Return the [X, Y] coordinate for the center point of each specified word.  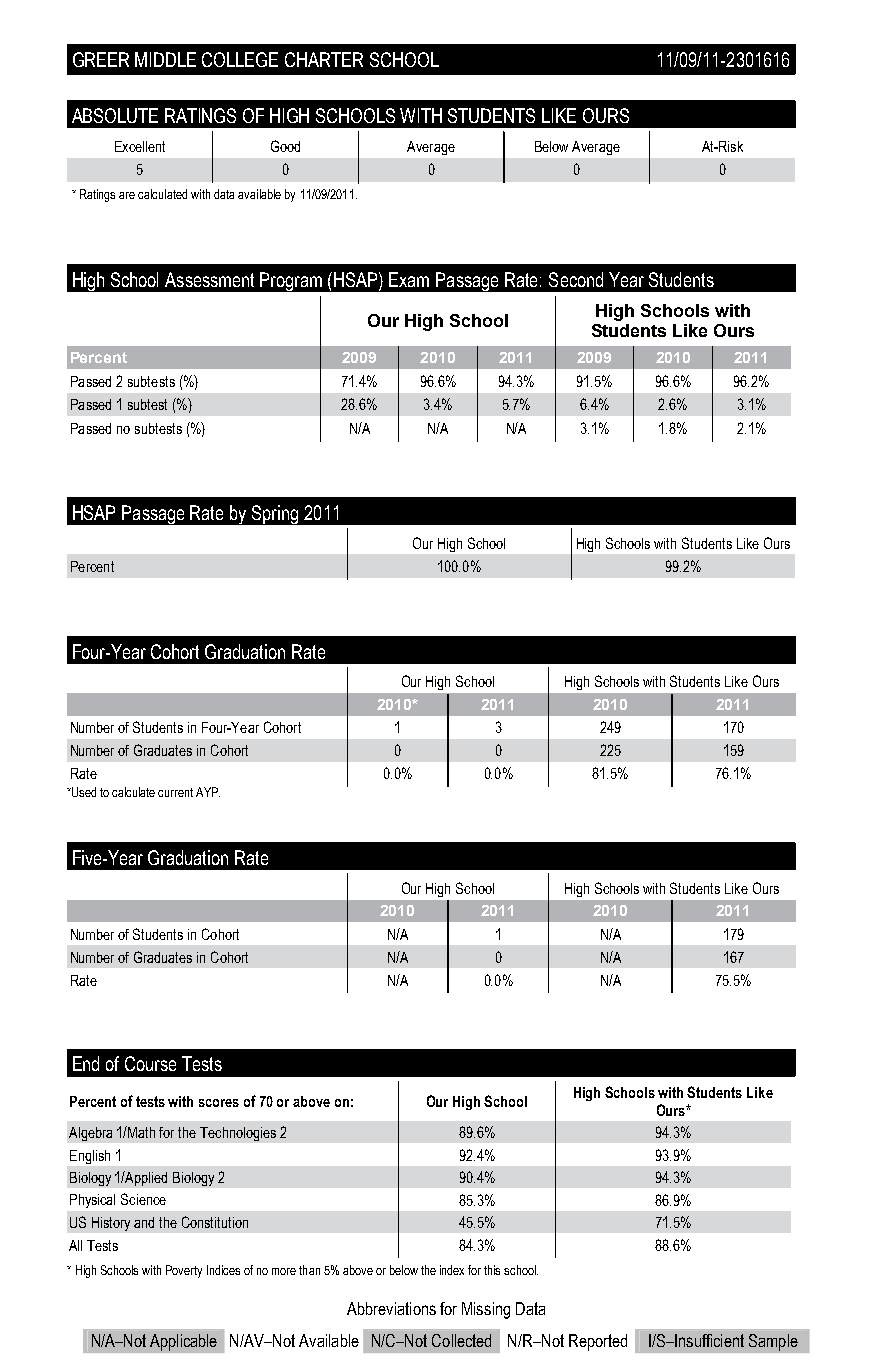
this [492, 1270]
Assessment [209, 279]
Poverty [184, 1271]
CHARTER [324, 59]
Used [83, 792]
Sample [773, 1342]
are [127, 195]
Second [576, 279]
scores [219, 1103]
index [452, 1270]
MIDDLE [165, 59]
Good [285, 146]
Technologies [238, 1134]
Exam [409, 279]
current [175, 792]
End [86, 1063]
